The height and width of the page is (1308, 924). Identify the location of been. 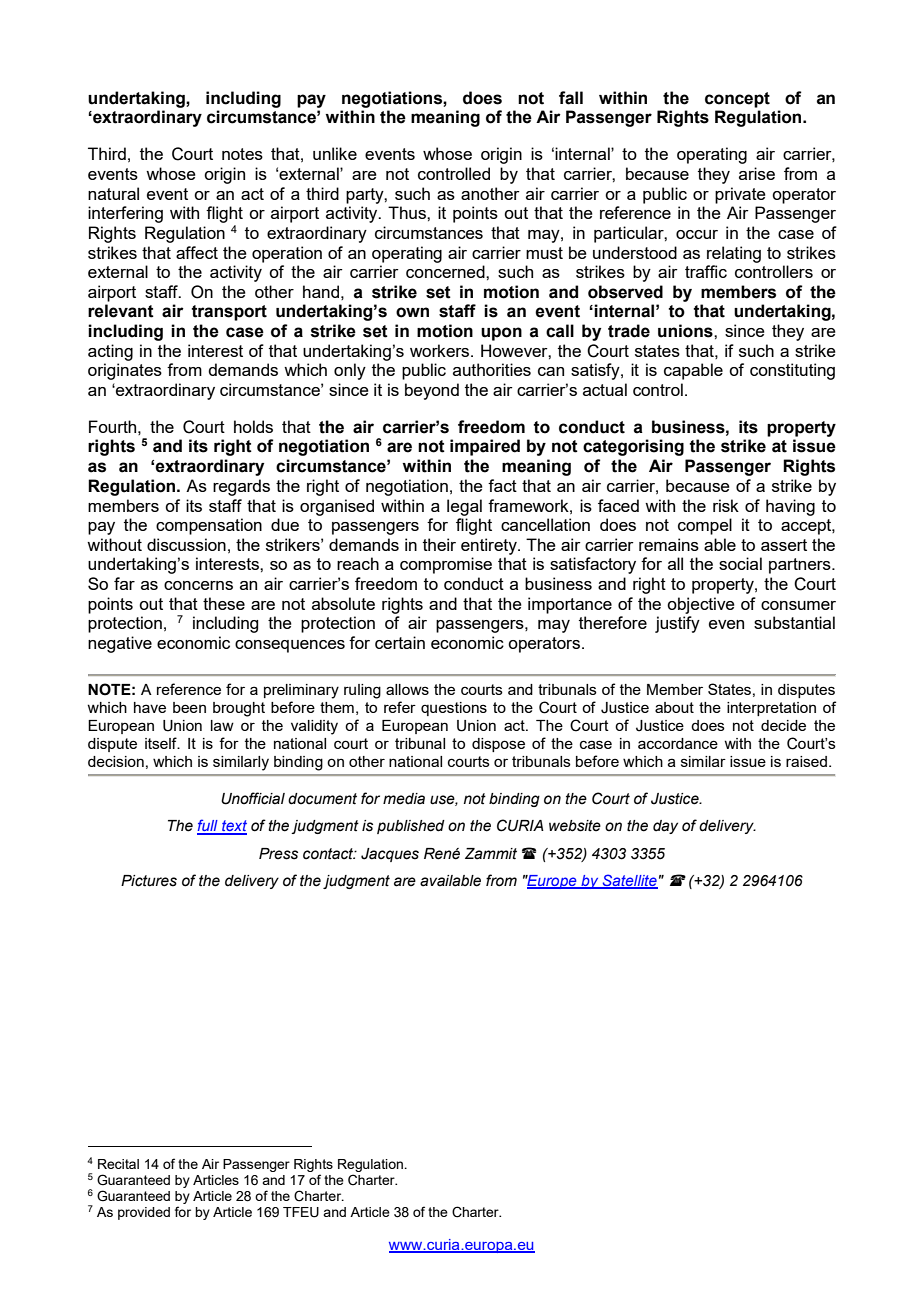
(189, 707).
